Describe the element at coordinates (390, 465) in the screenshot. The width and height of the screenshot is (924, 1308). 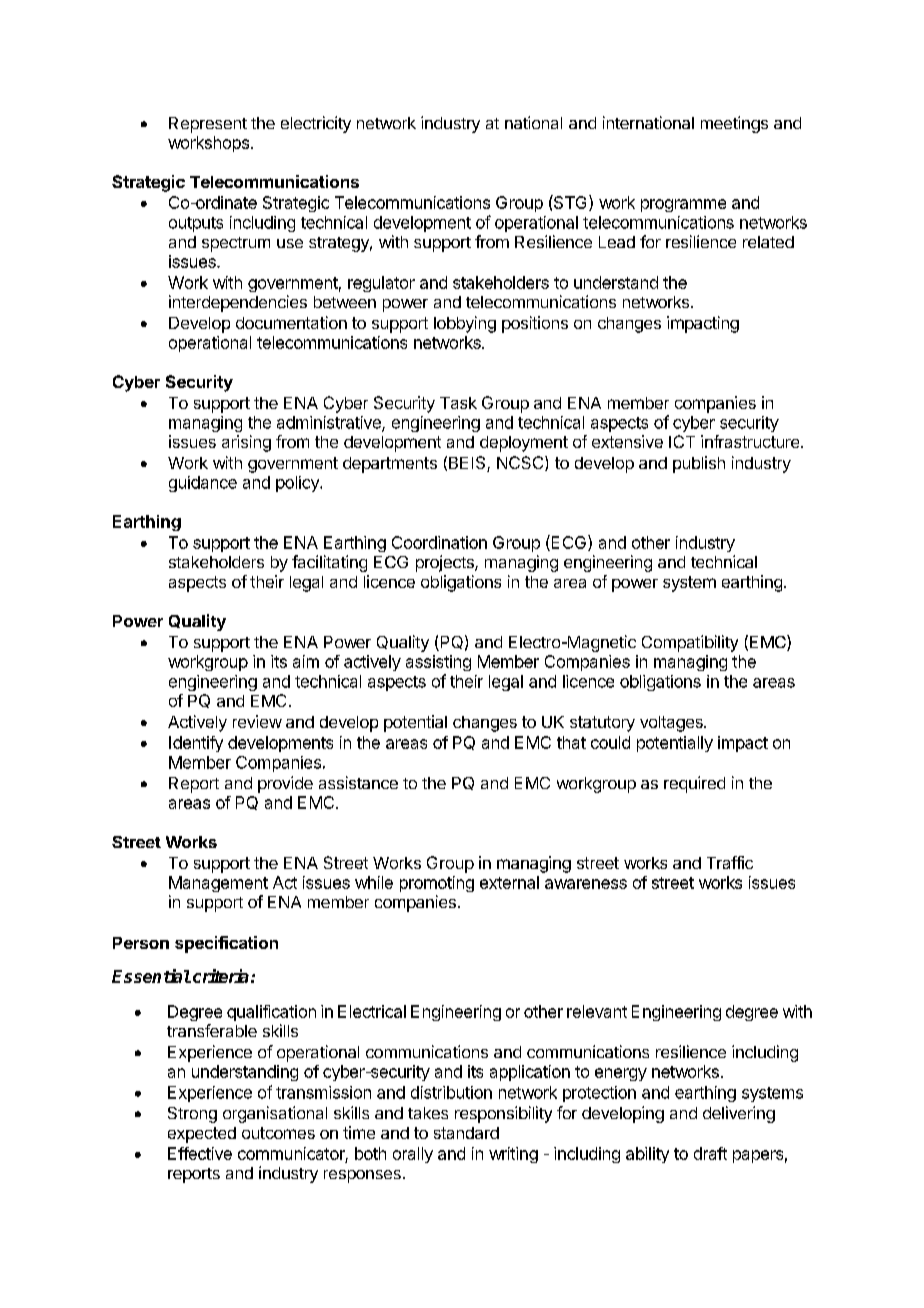
I see `departments` at that location.
